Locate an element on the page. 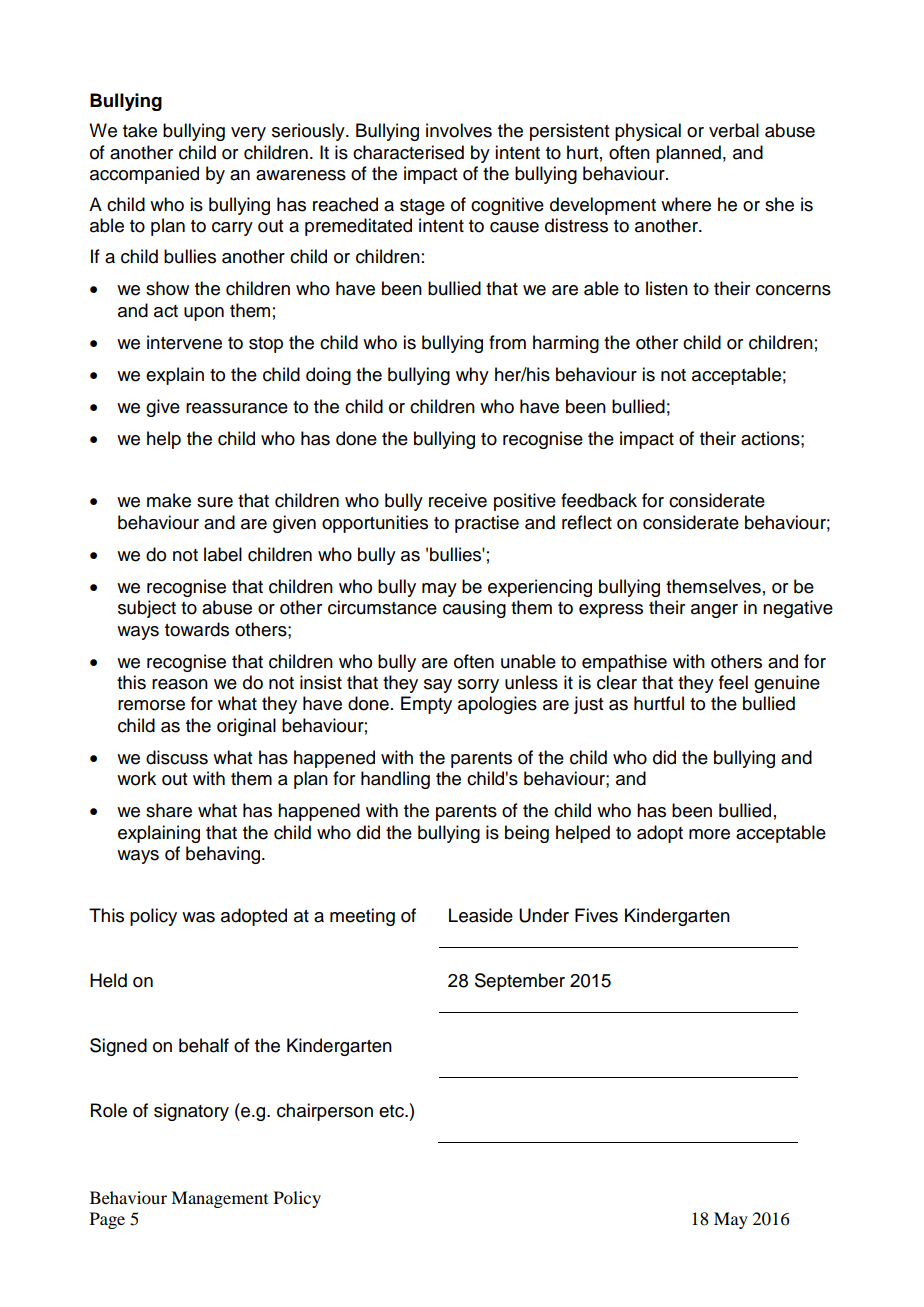  say is located at coordinates (438, 686).
